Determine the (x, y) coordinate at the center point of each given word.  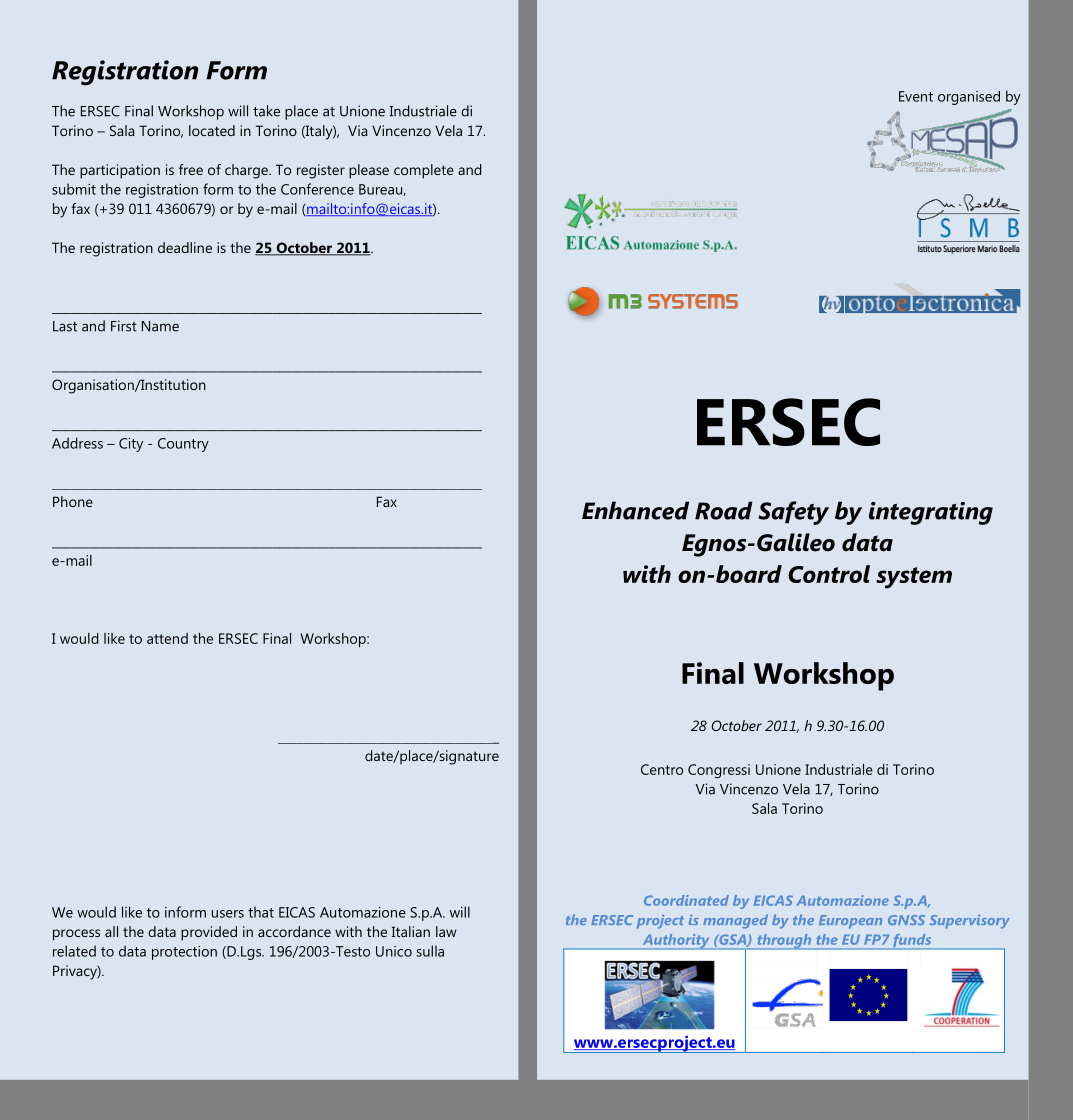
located (212, 130)
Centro (662, 769)
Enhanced (635, 510)
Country (183, 445)
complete (424, 171)
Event (916, 96)
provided (209, 933)
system (914, 578)
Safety (793, 513)
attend (167, 638)
